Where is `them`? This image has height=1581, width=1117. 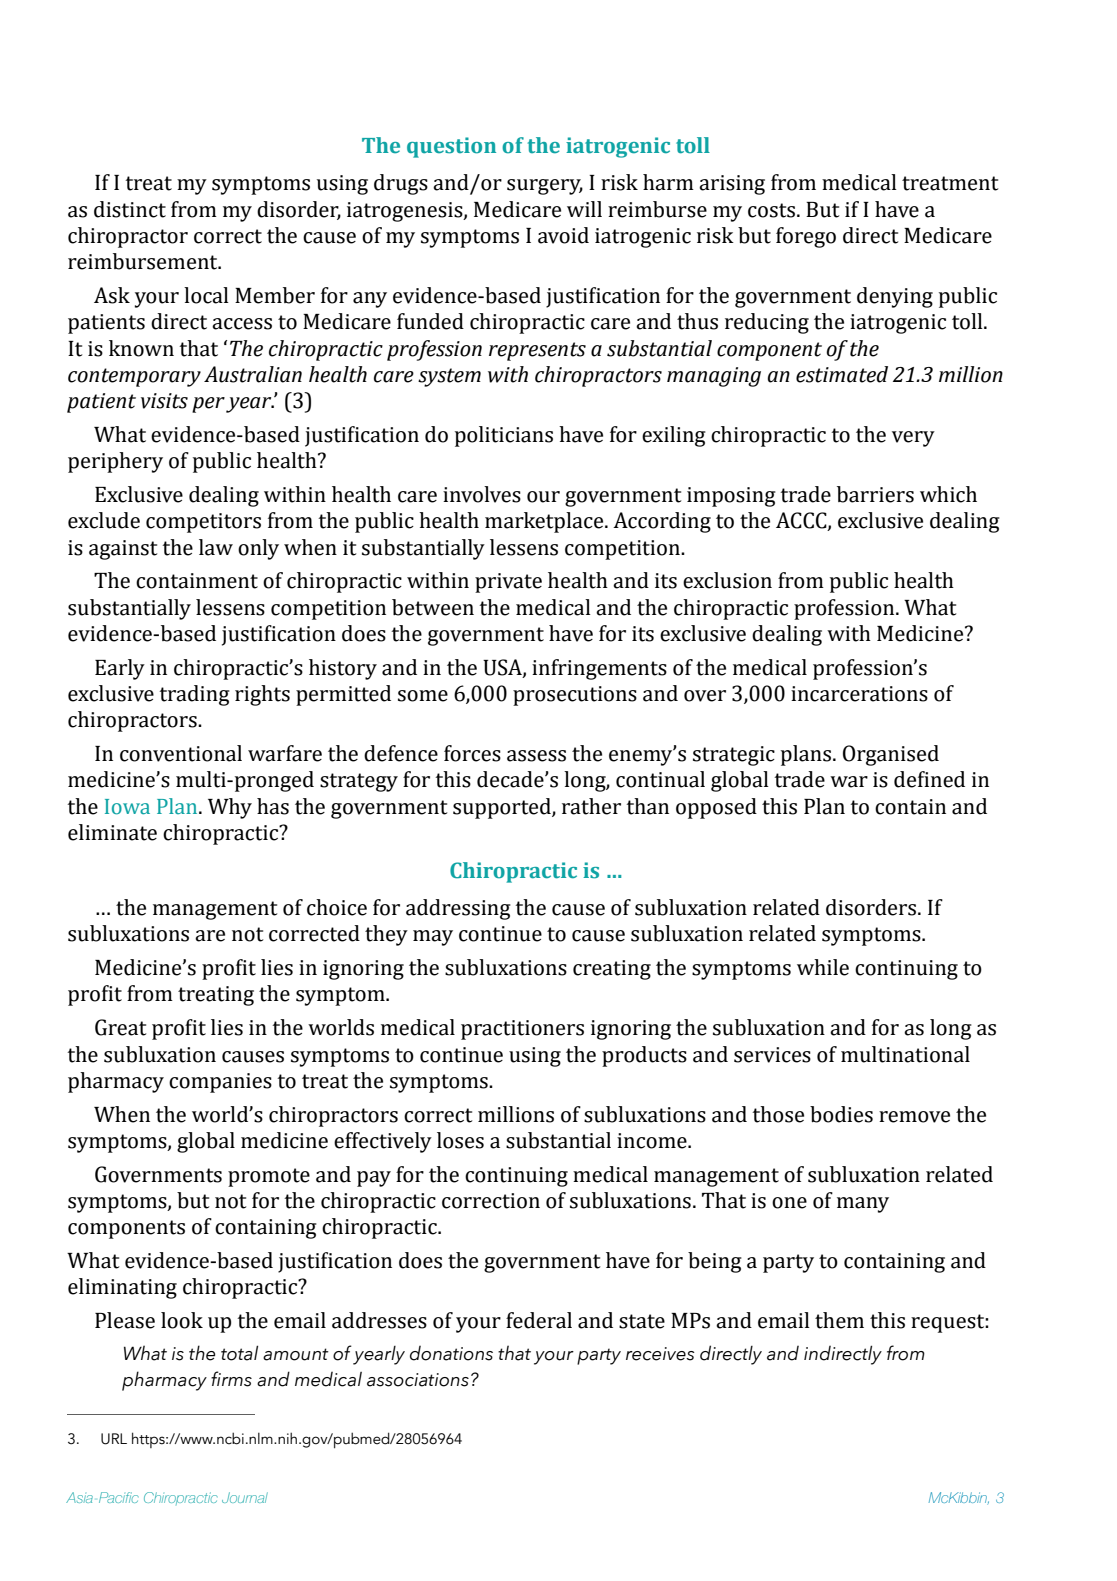
them is located at coordinates (839, 1320).
